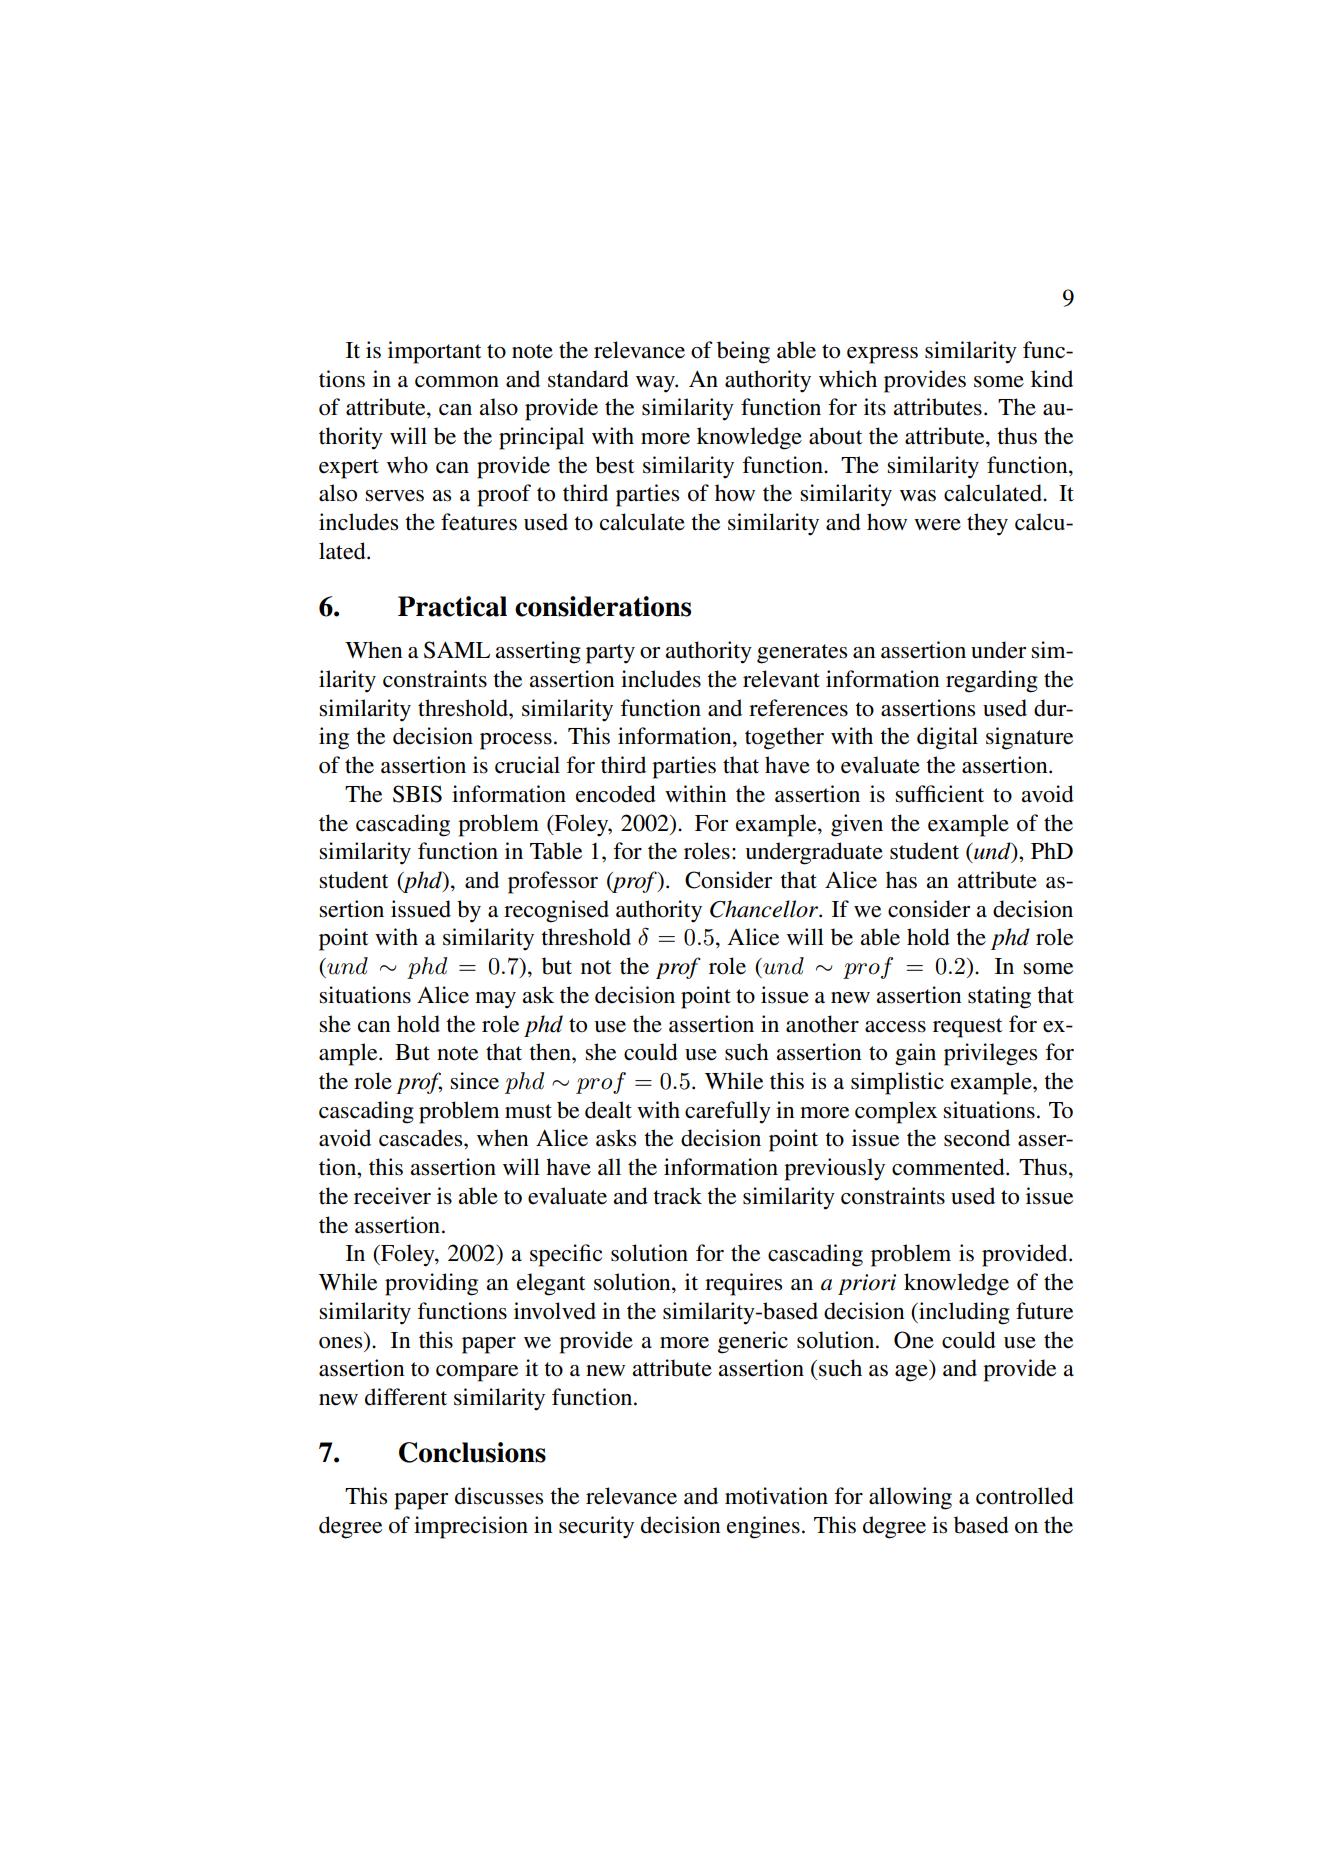  I want to click on imprecision, so click(471, 1527).
